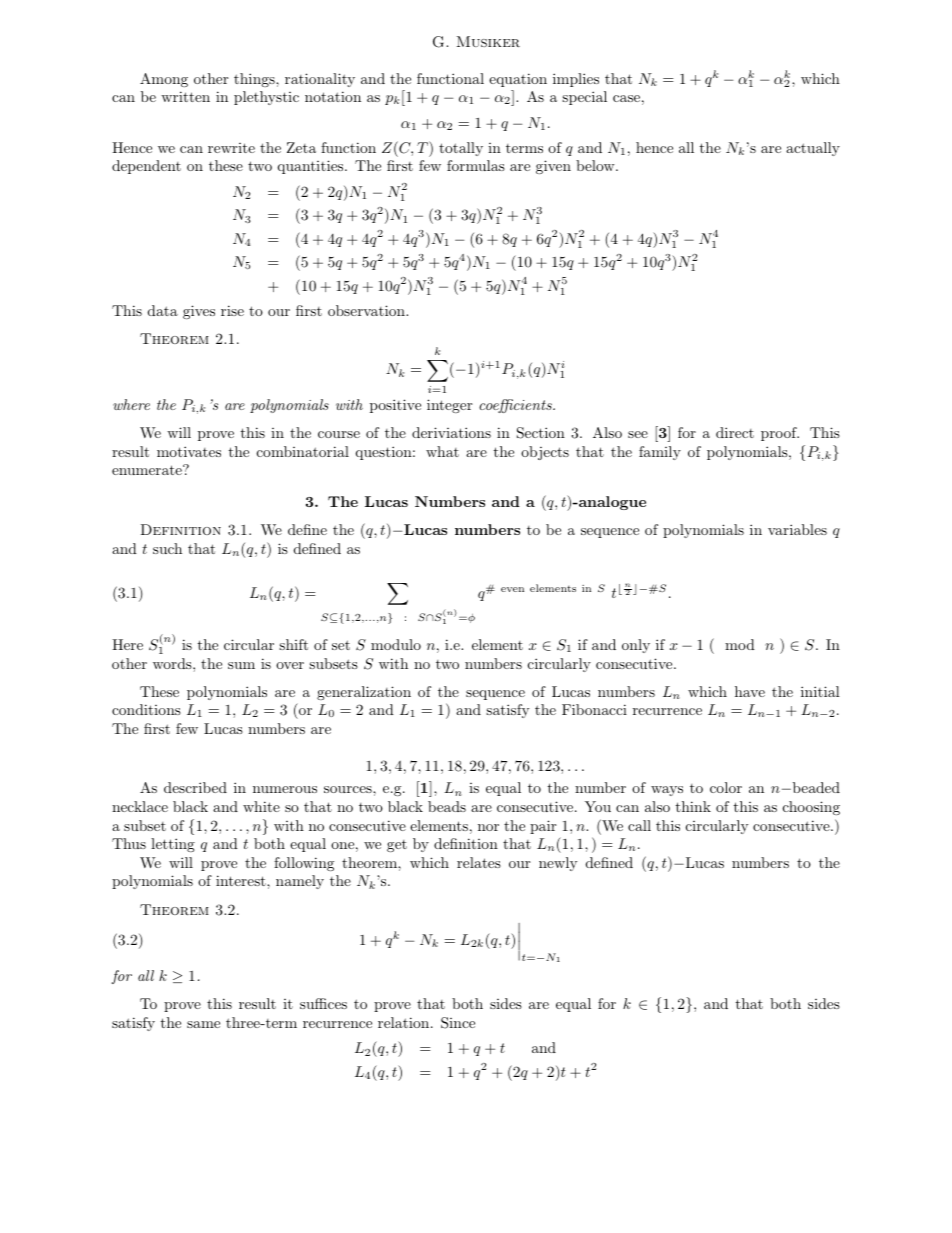 This screenshot has height=1233, width=952. I want to click on generalization, so click(364, 693).
